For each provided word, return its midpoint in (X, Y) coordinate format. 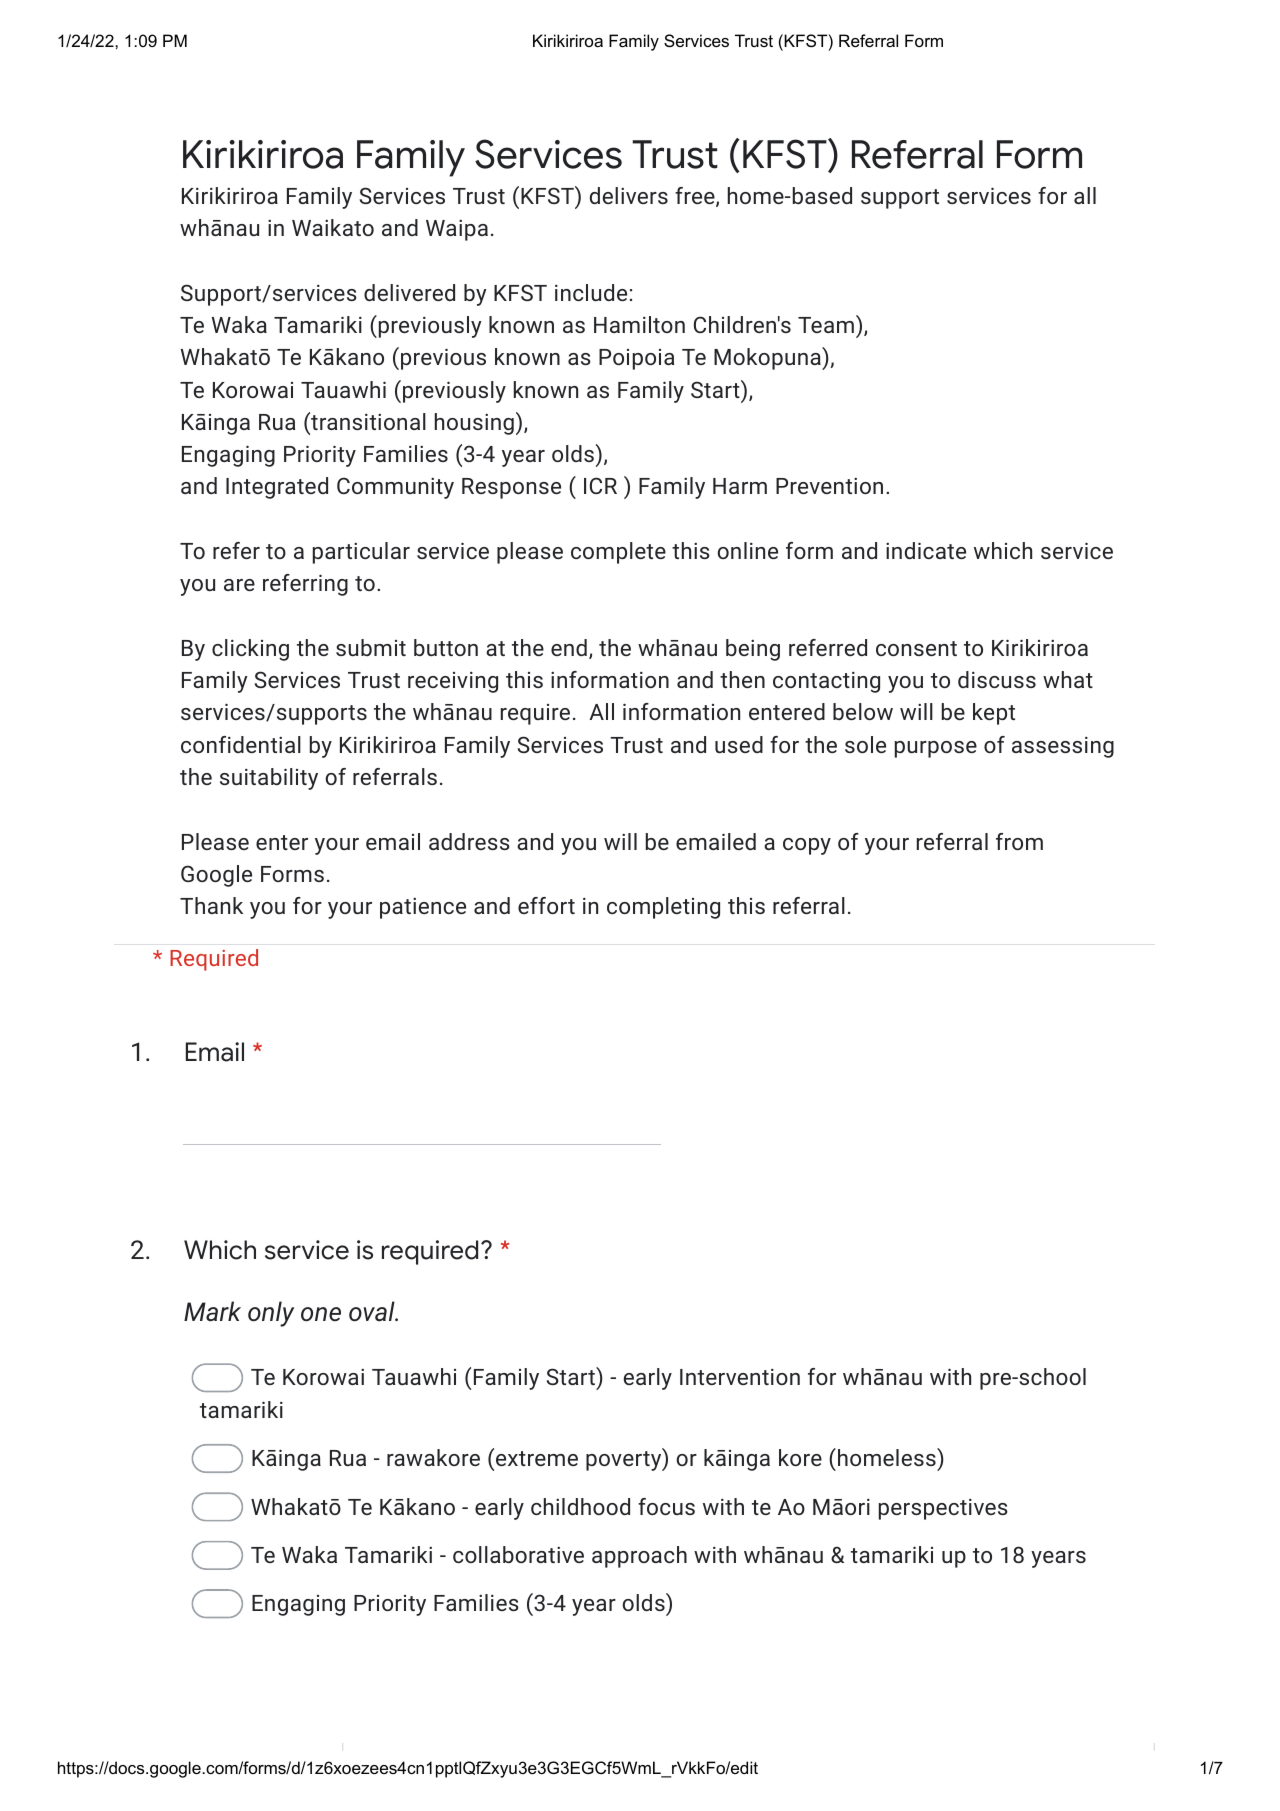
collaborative (518, 1554)
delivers (629, 195)
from (1019, 841)
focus (666, 1506)
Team (826, 325)
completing (663, 908)
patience (423, 908)
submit (371, 647)
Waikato (333, 227)
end (569, 647)
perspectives (943, 1509)
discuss (997, 679)
